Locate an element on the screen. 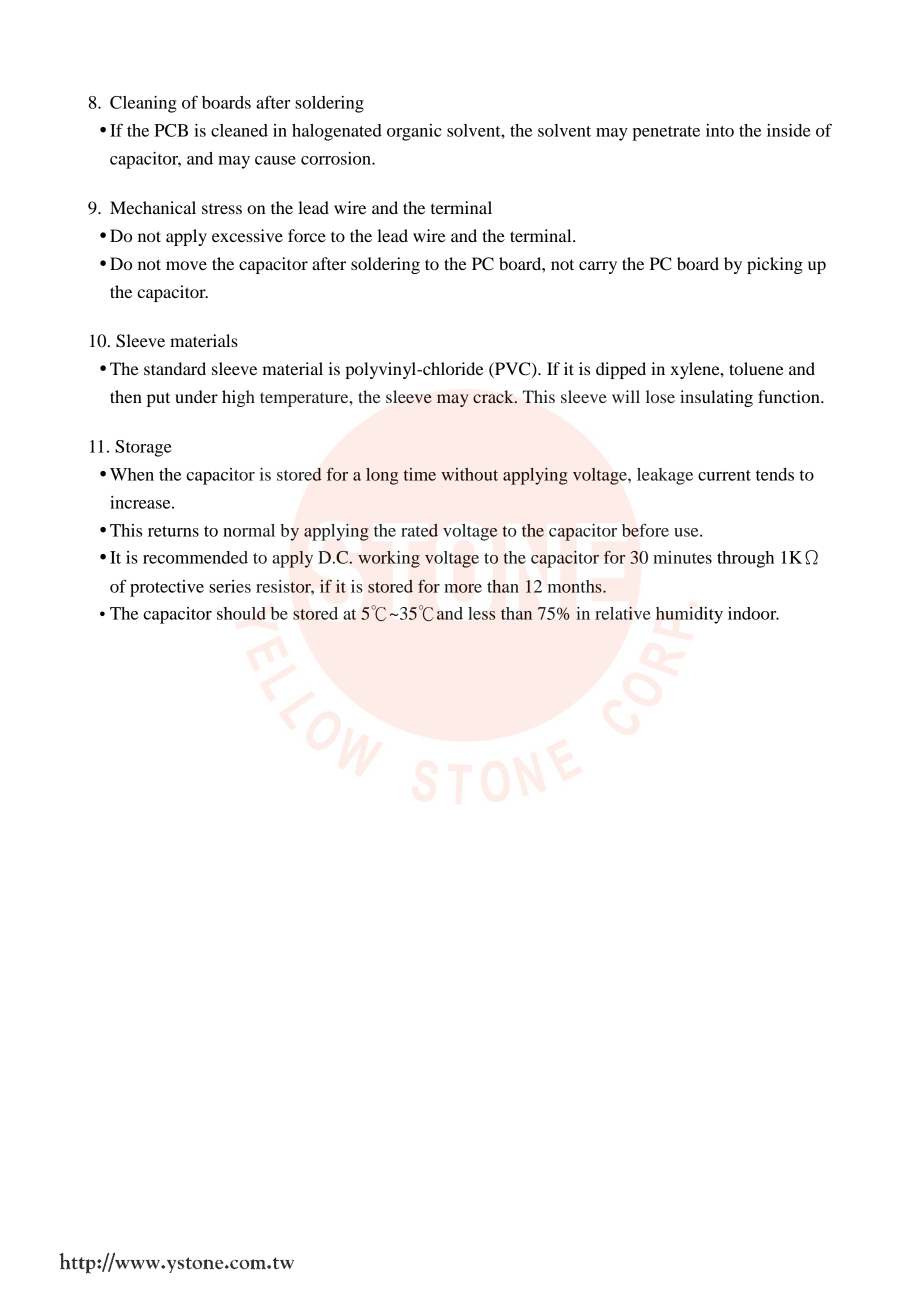  organic is located at coordinates (414, 132).
